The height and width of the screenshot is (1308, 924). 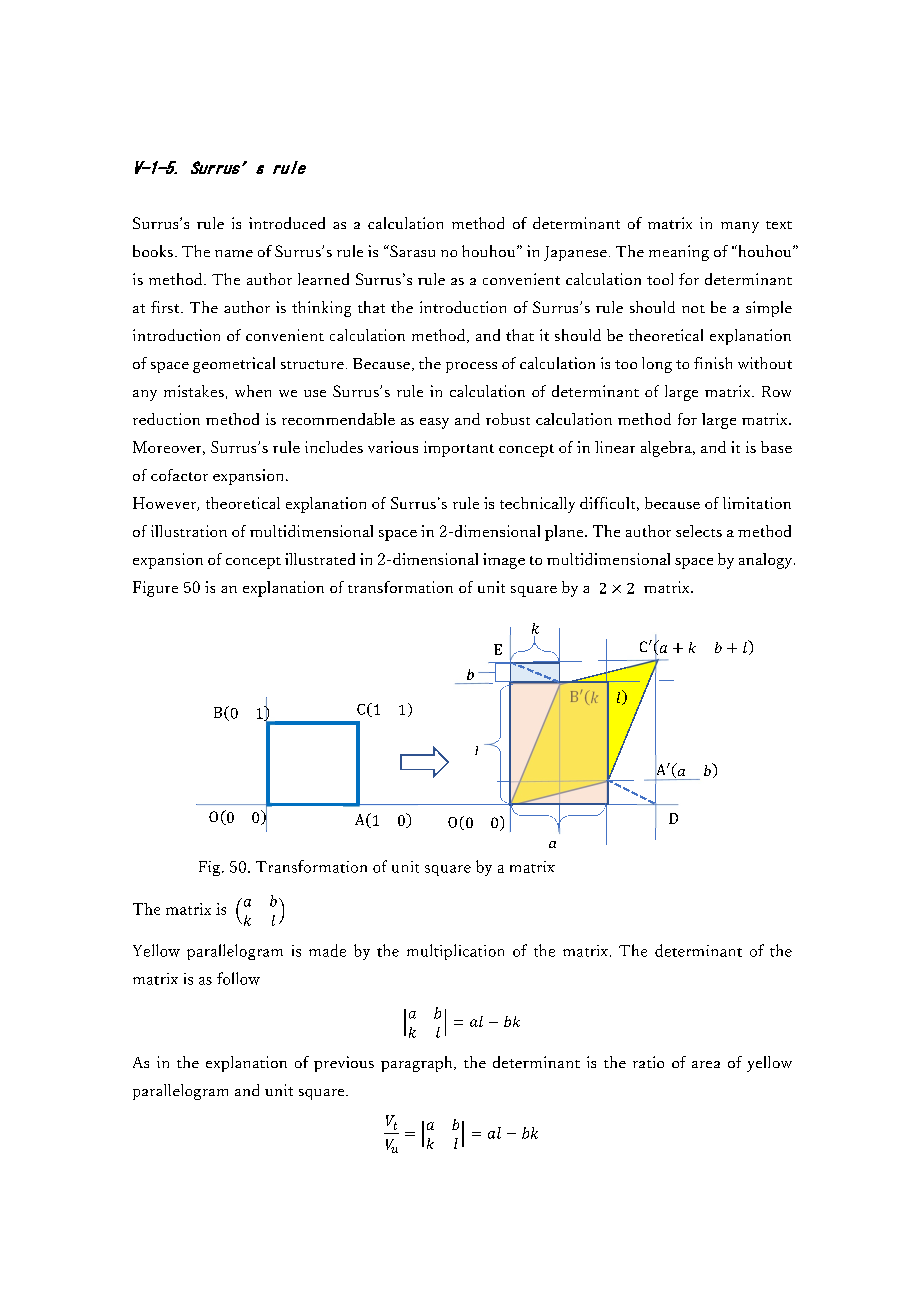 I want to click on technically, so click(x=537, y=505).
